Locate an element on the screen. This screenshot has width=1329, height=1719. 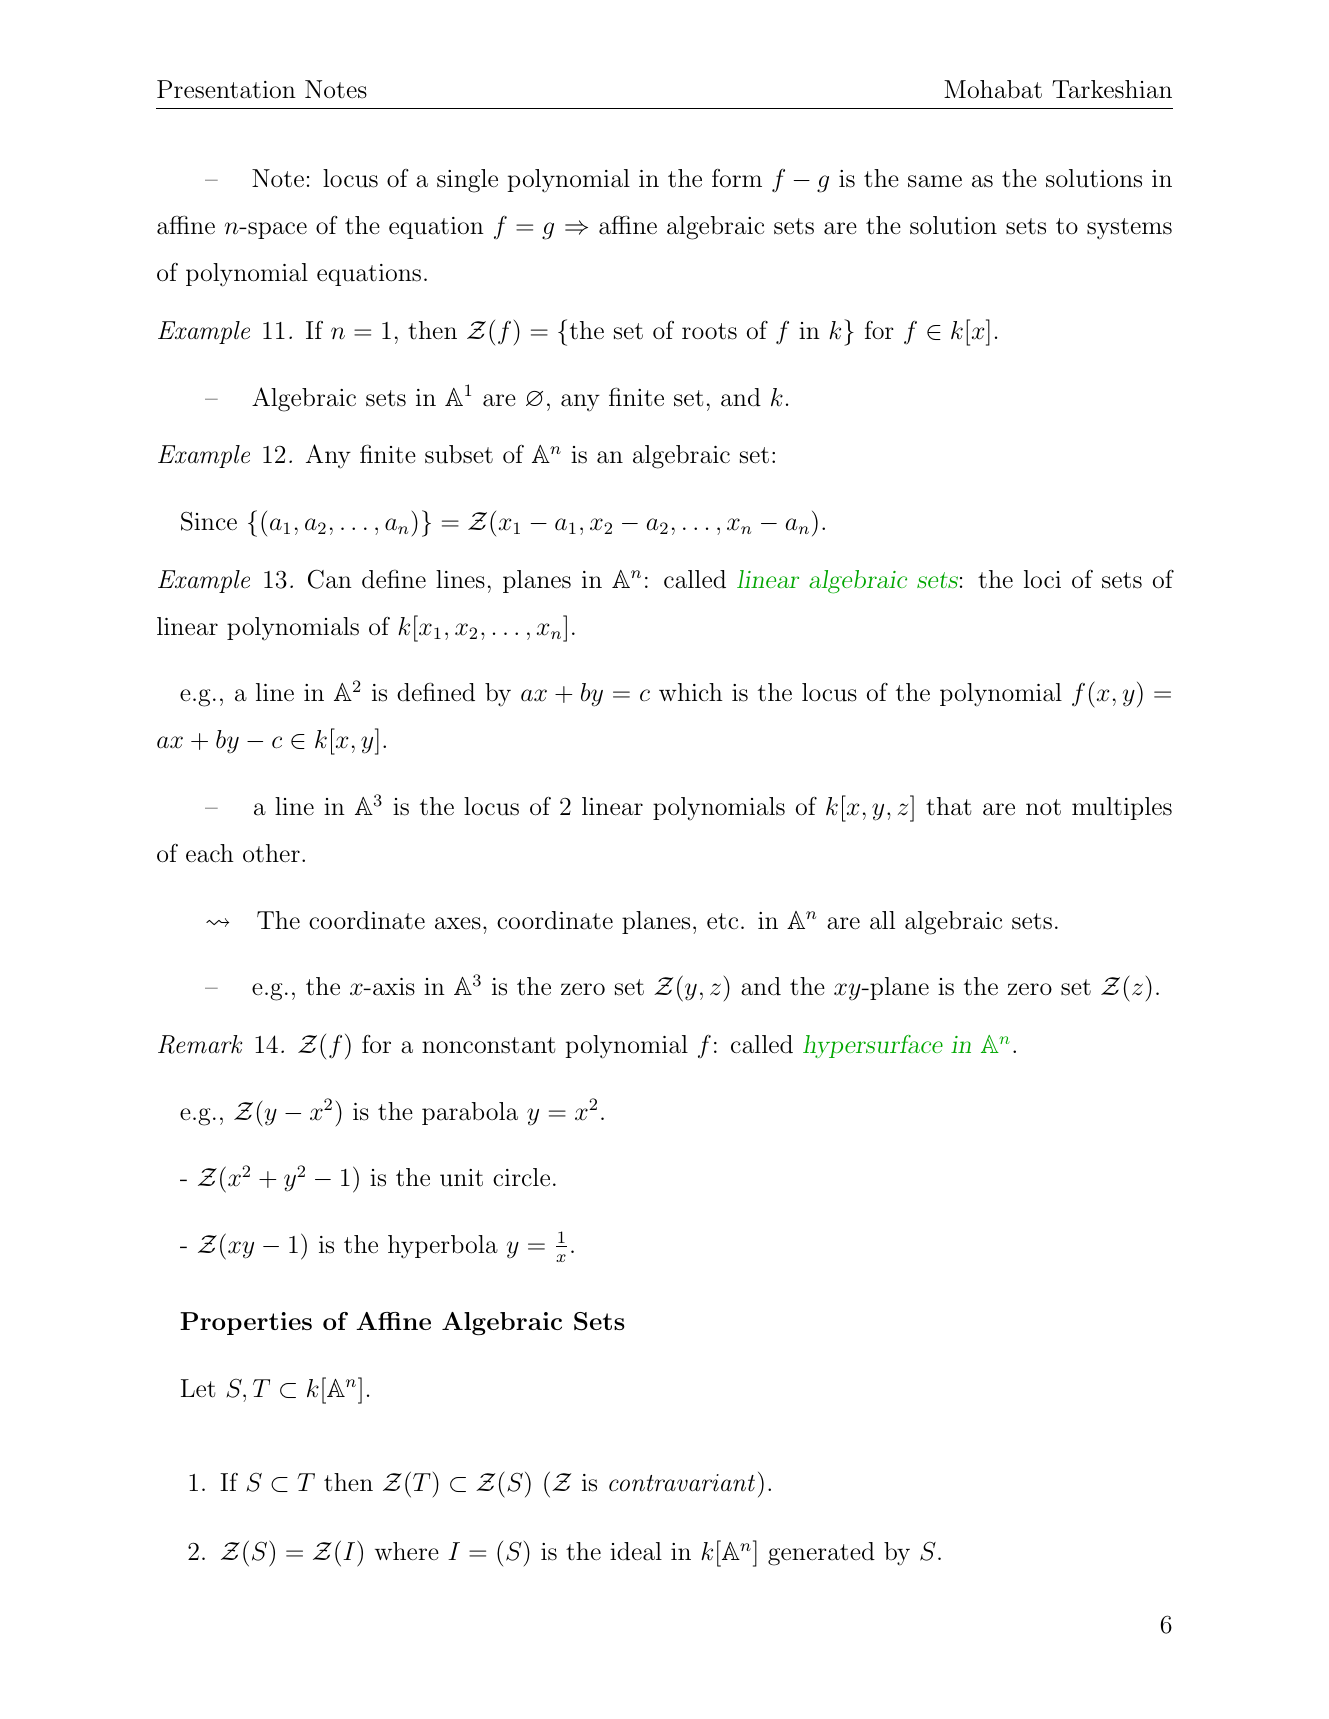
hypersurface is located at coordinates (873, 1046).
